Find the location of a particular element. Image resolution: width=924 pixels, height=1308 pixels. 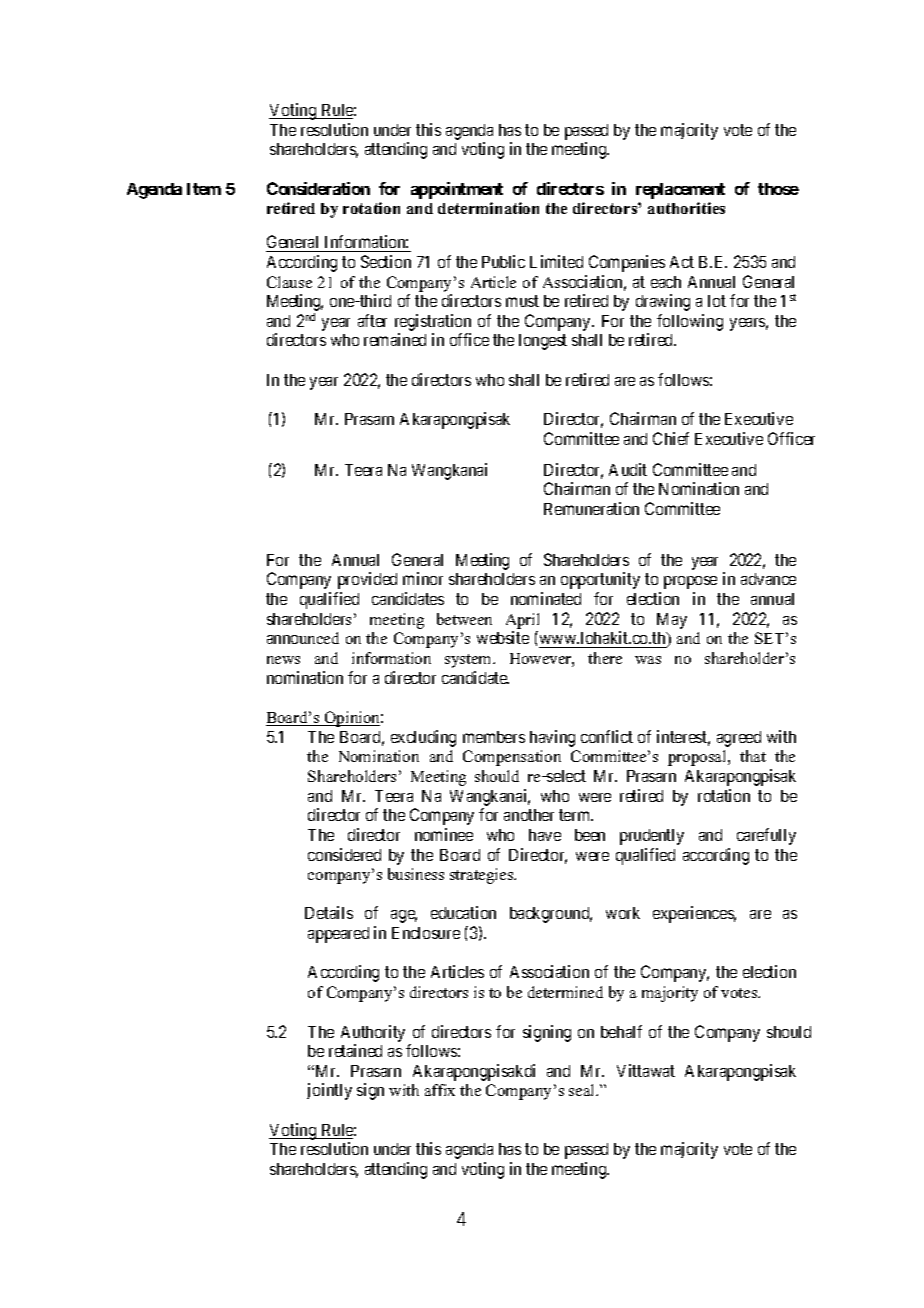

Consideration is located at coordinates (318, 188).
